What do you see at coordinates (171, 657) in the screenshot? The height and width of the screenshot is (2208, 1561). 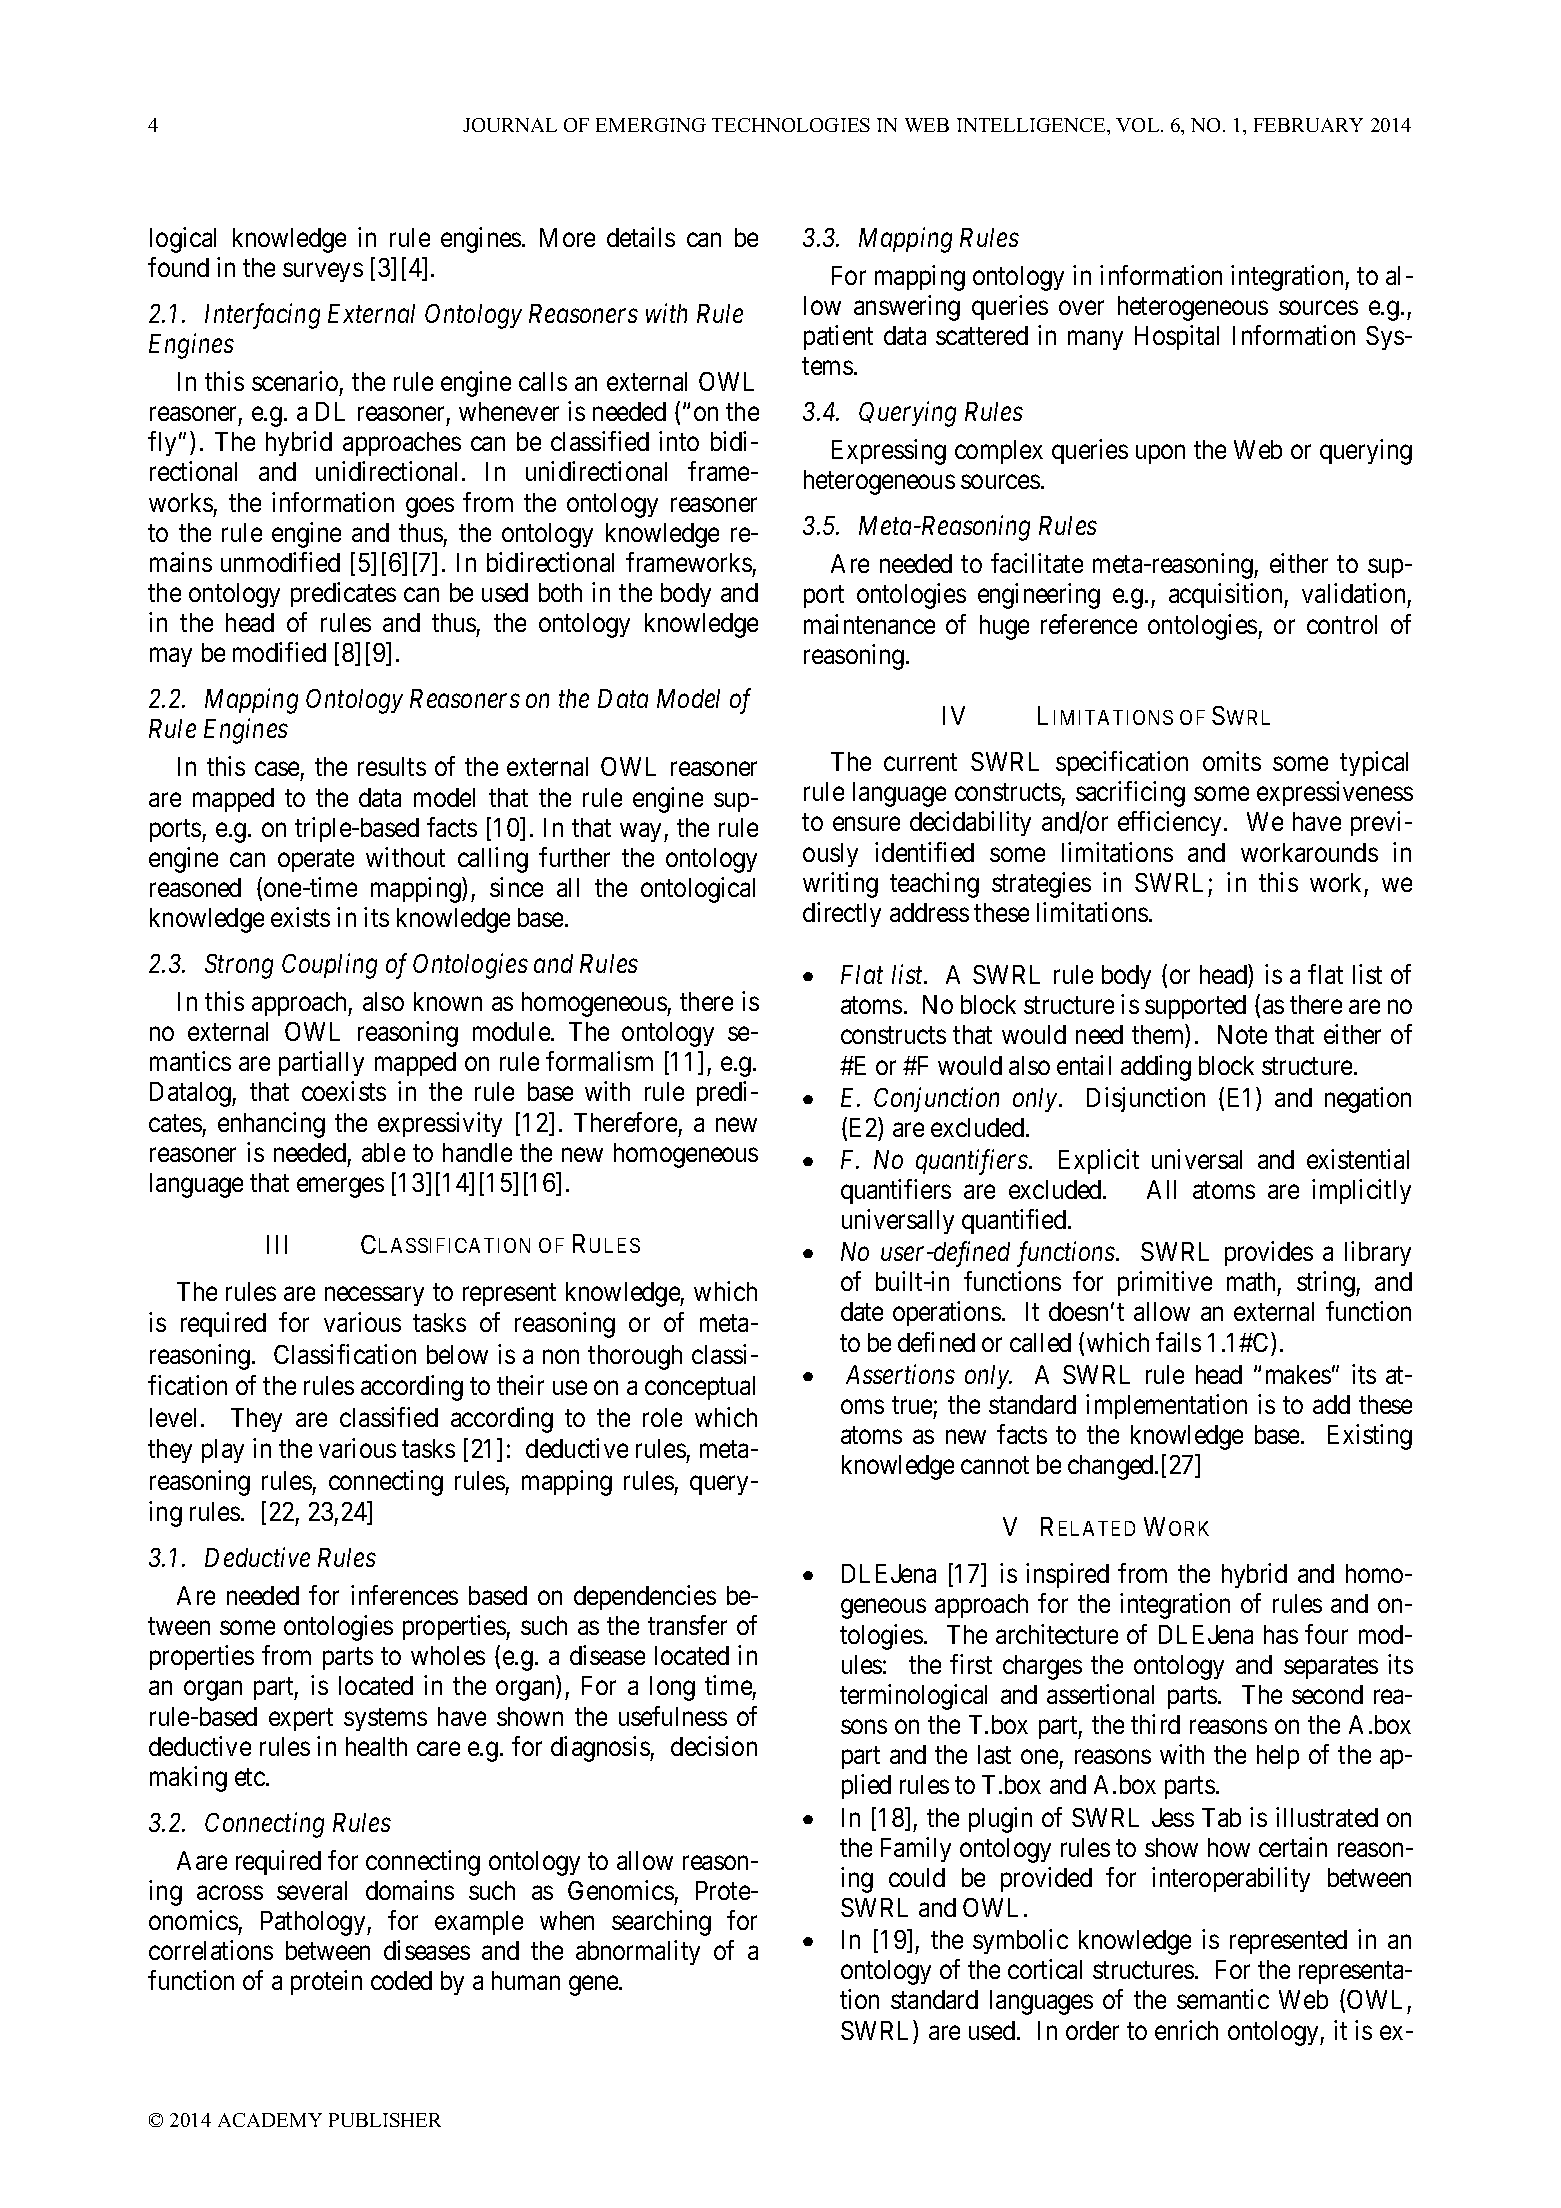 I see `may` at bounding box center [171, 657].
